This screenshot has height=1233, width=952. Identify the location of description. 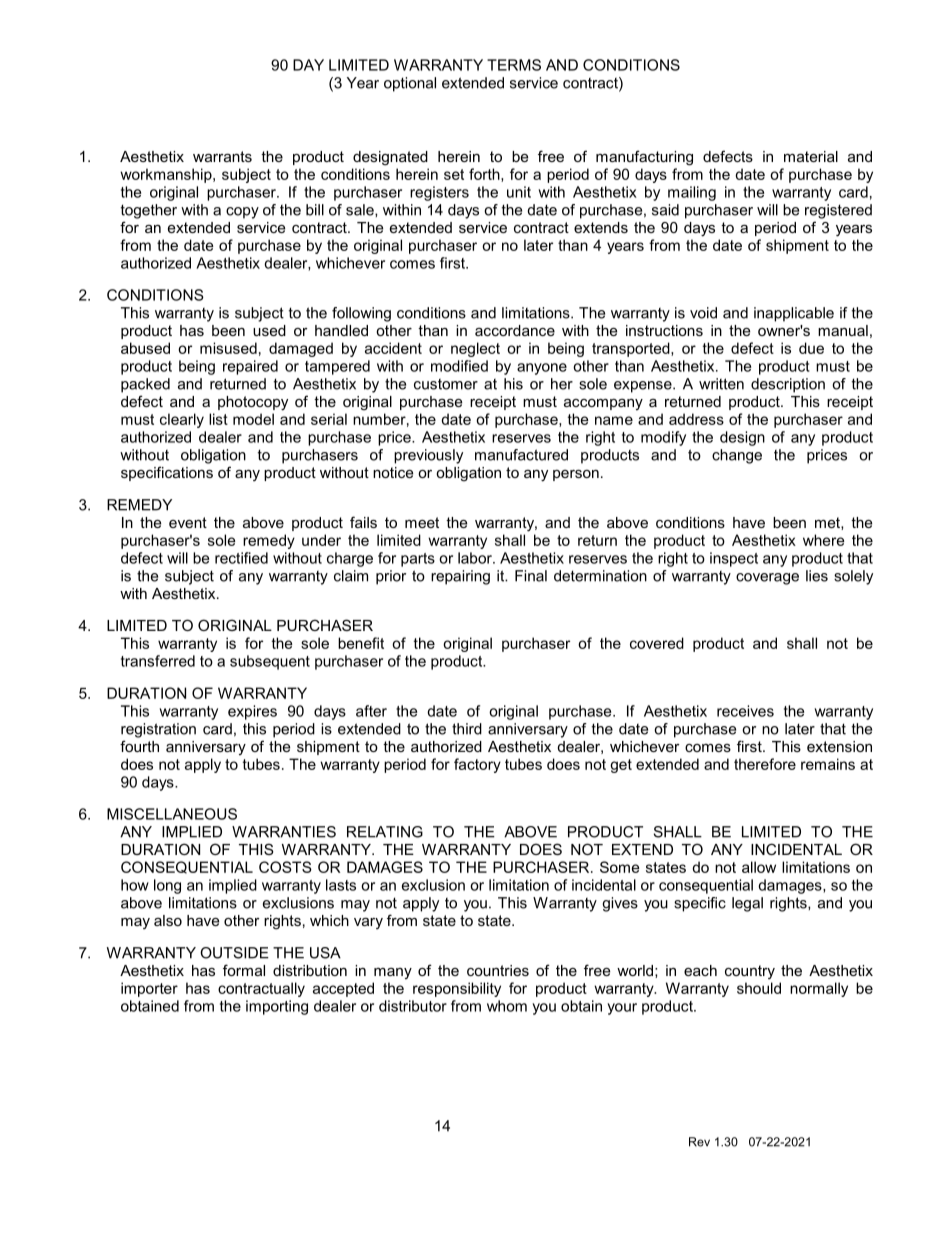
(788, 385).
